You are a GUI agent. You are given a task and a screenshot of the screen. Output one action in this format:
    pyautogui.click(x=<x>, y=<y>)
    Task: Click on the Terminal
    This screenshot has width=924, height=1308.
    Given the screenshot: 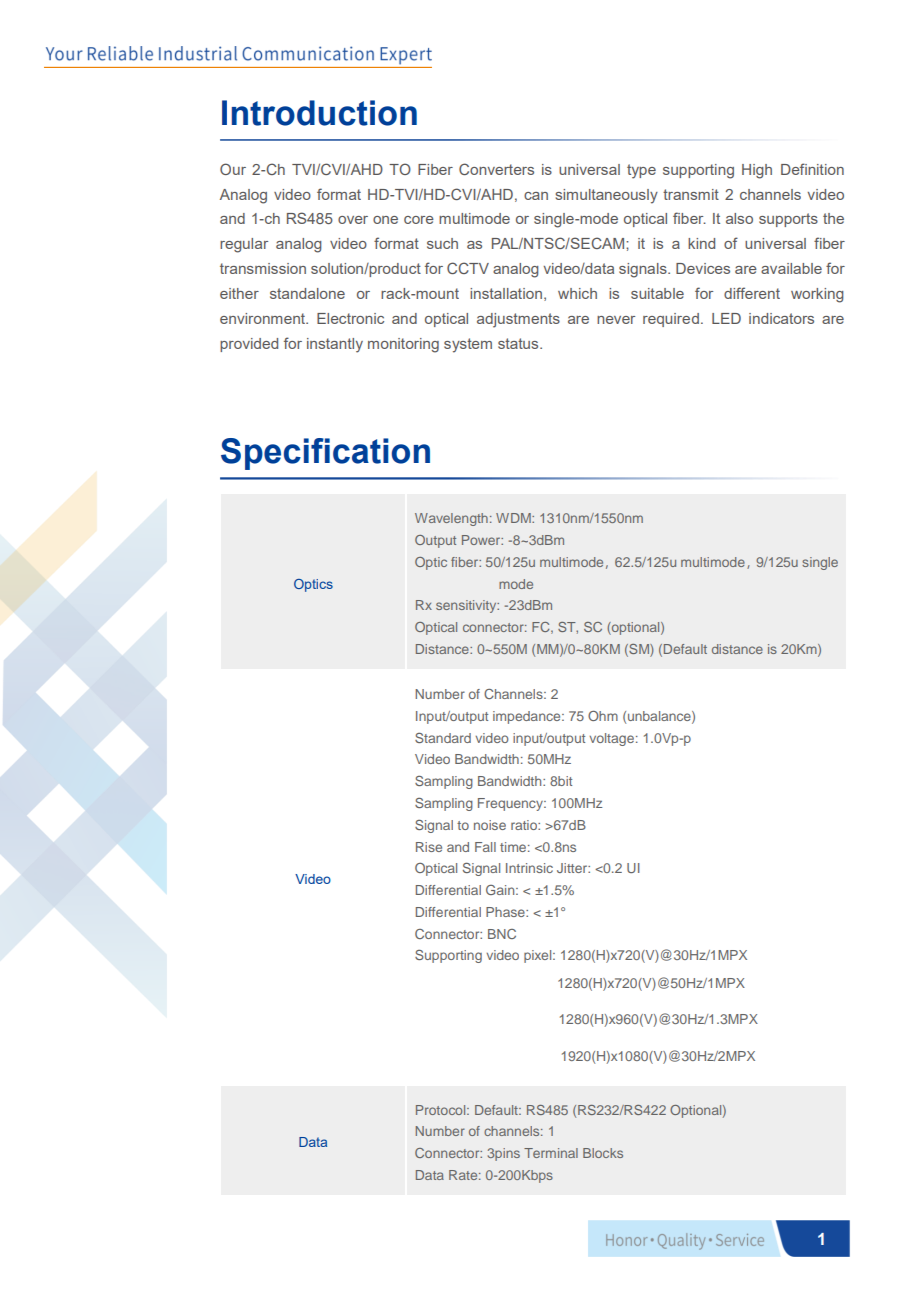 What is the action you would take?
    pyautogui.click(x=551, y=1153)
